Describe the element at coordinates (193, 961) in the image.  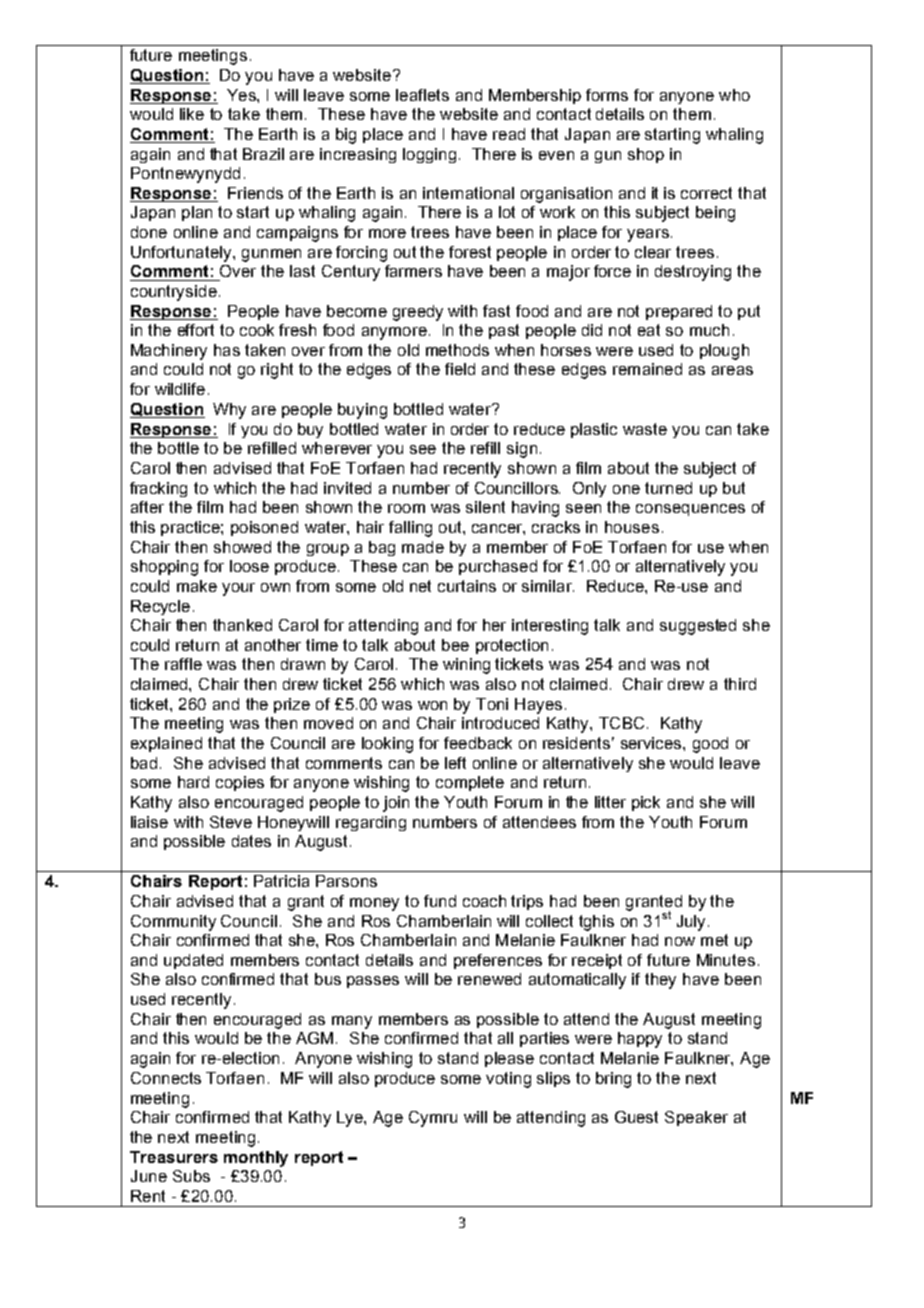
I see `updated` at that location.
